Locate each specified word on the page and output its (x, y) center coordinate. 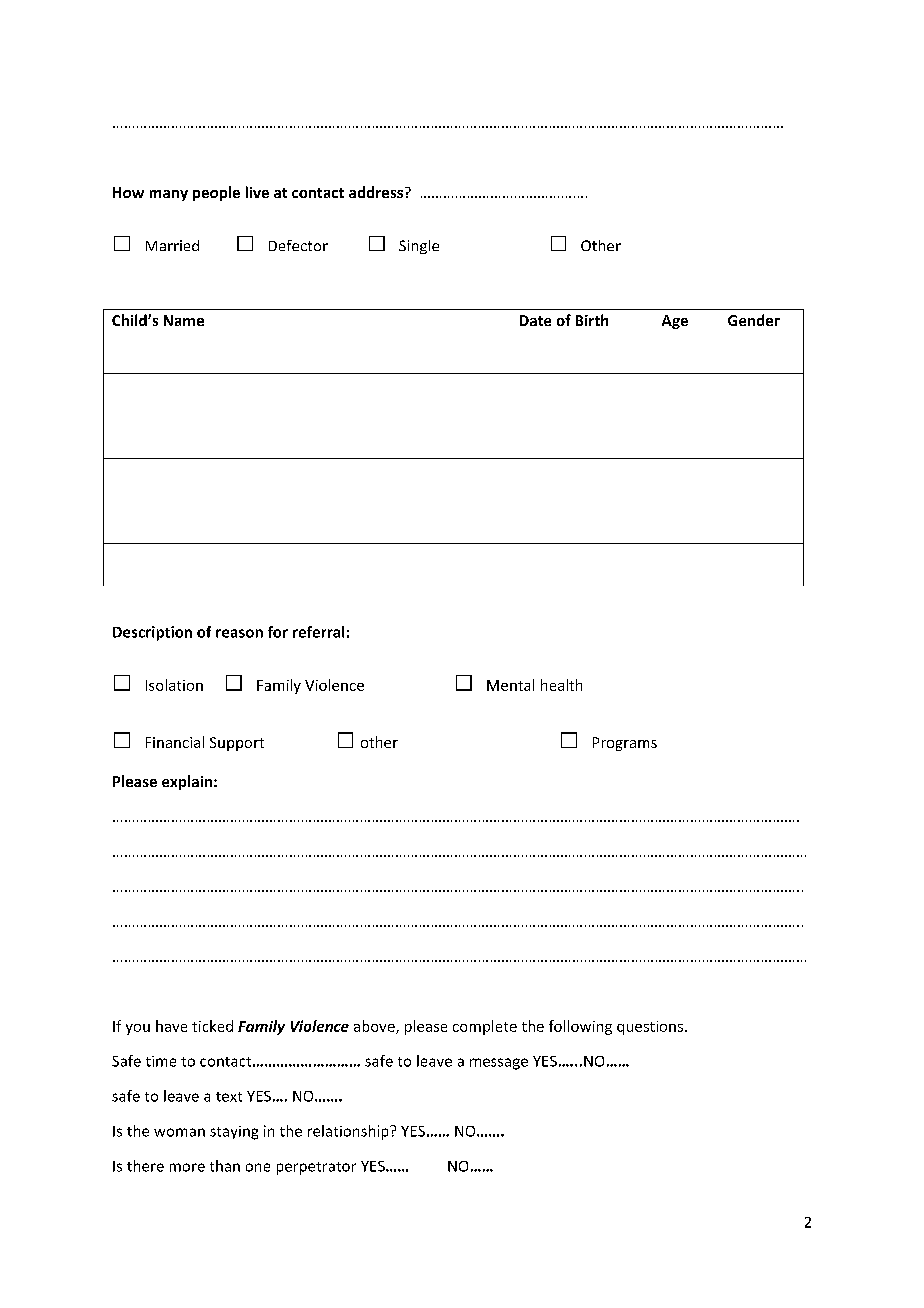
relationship (349, 1132)
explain (188, 782)
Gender (754, 320)
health (561, 685)
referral (318, 632)
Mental (510, 685)
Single (419, 247)
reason (239, 633)
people (216, 193)
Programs (625, 744)
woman (179, 1132)
